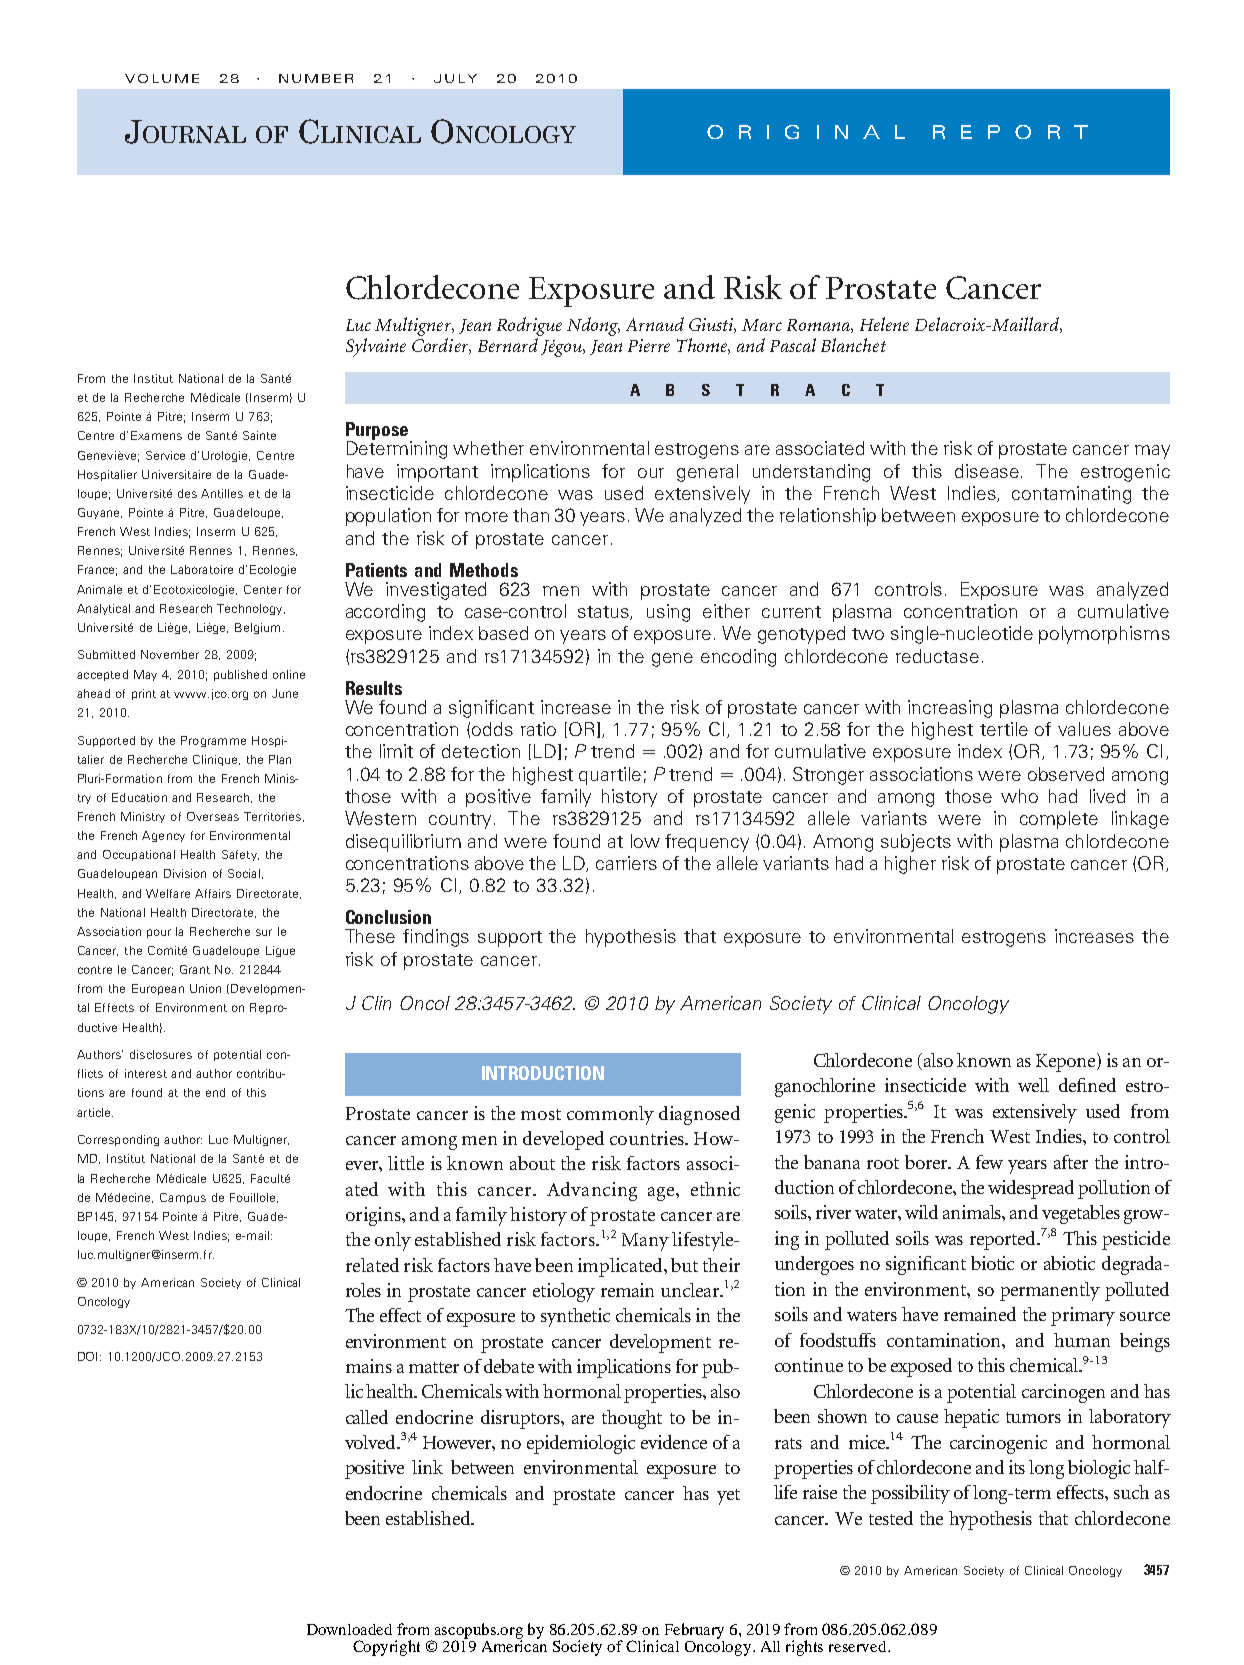 Image resolution: width=1244 pixels, height=1665 pixels. What do you see at coordinates (648, 1138) in the page?
I see `countries` at bounding box center [648, 1138].
